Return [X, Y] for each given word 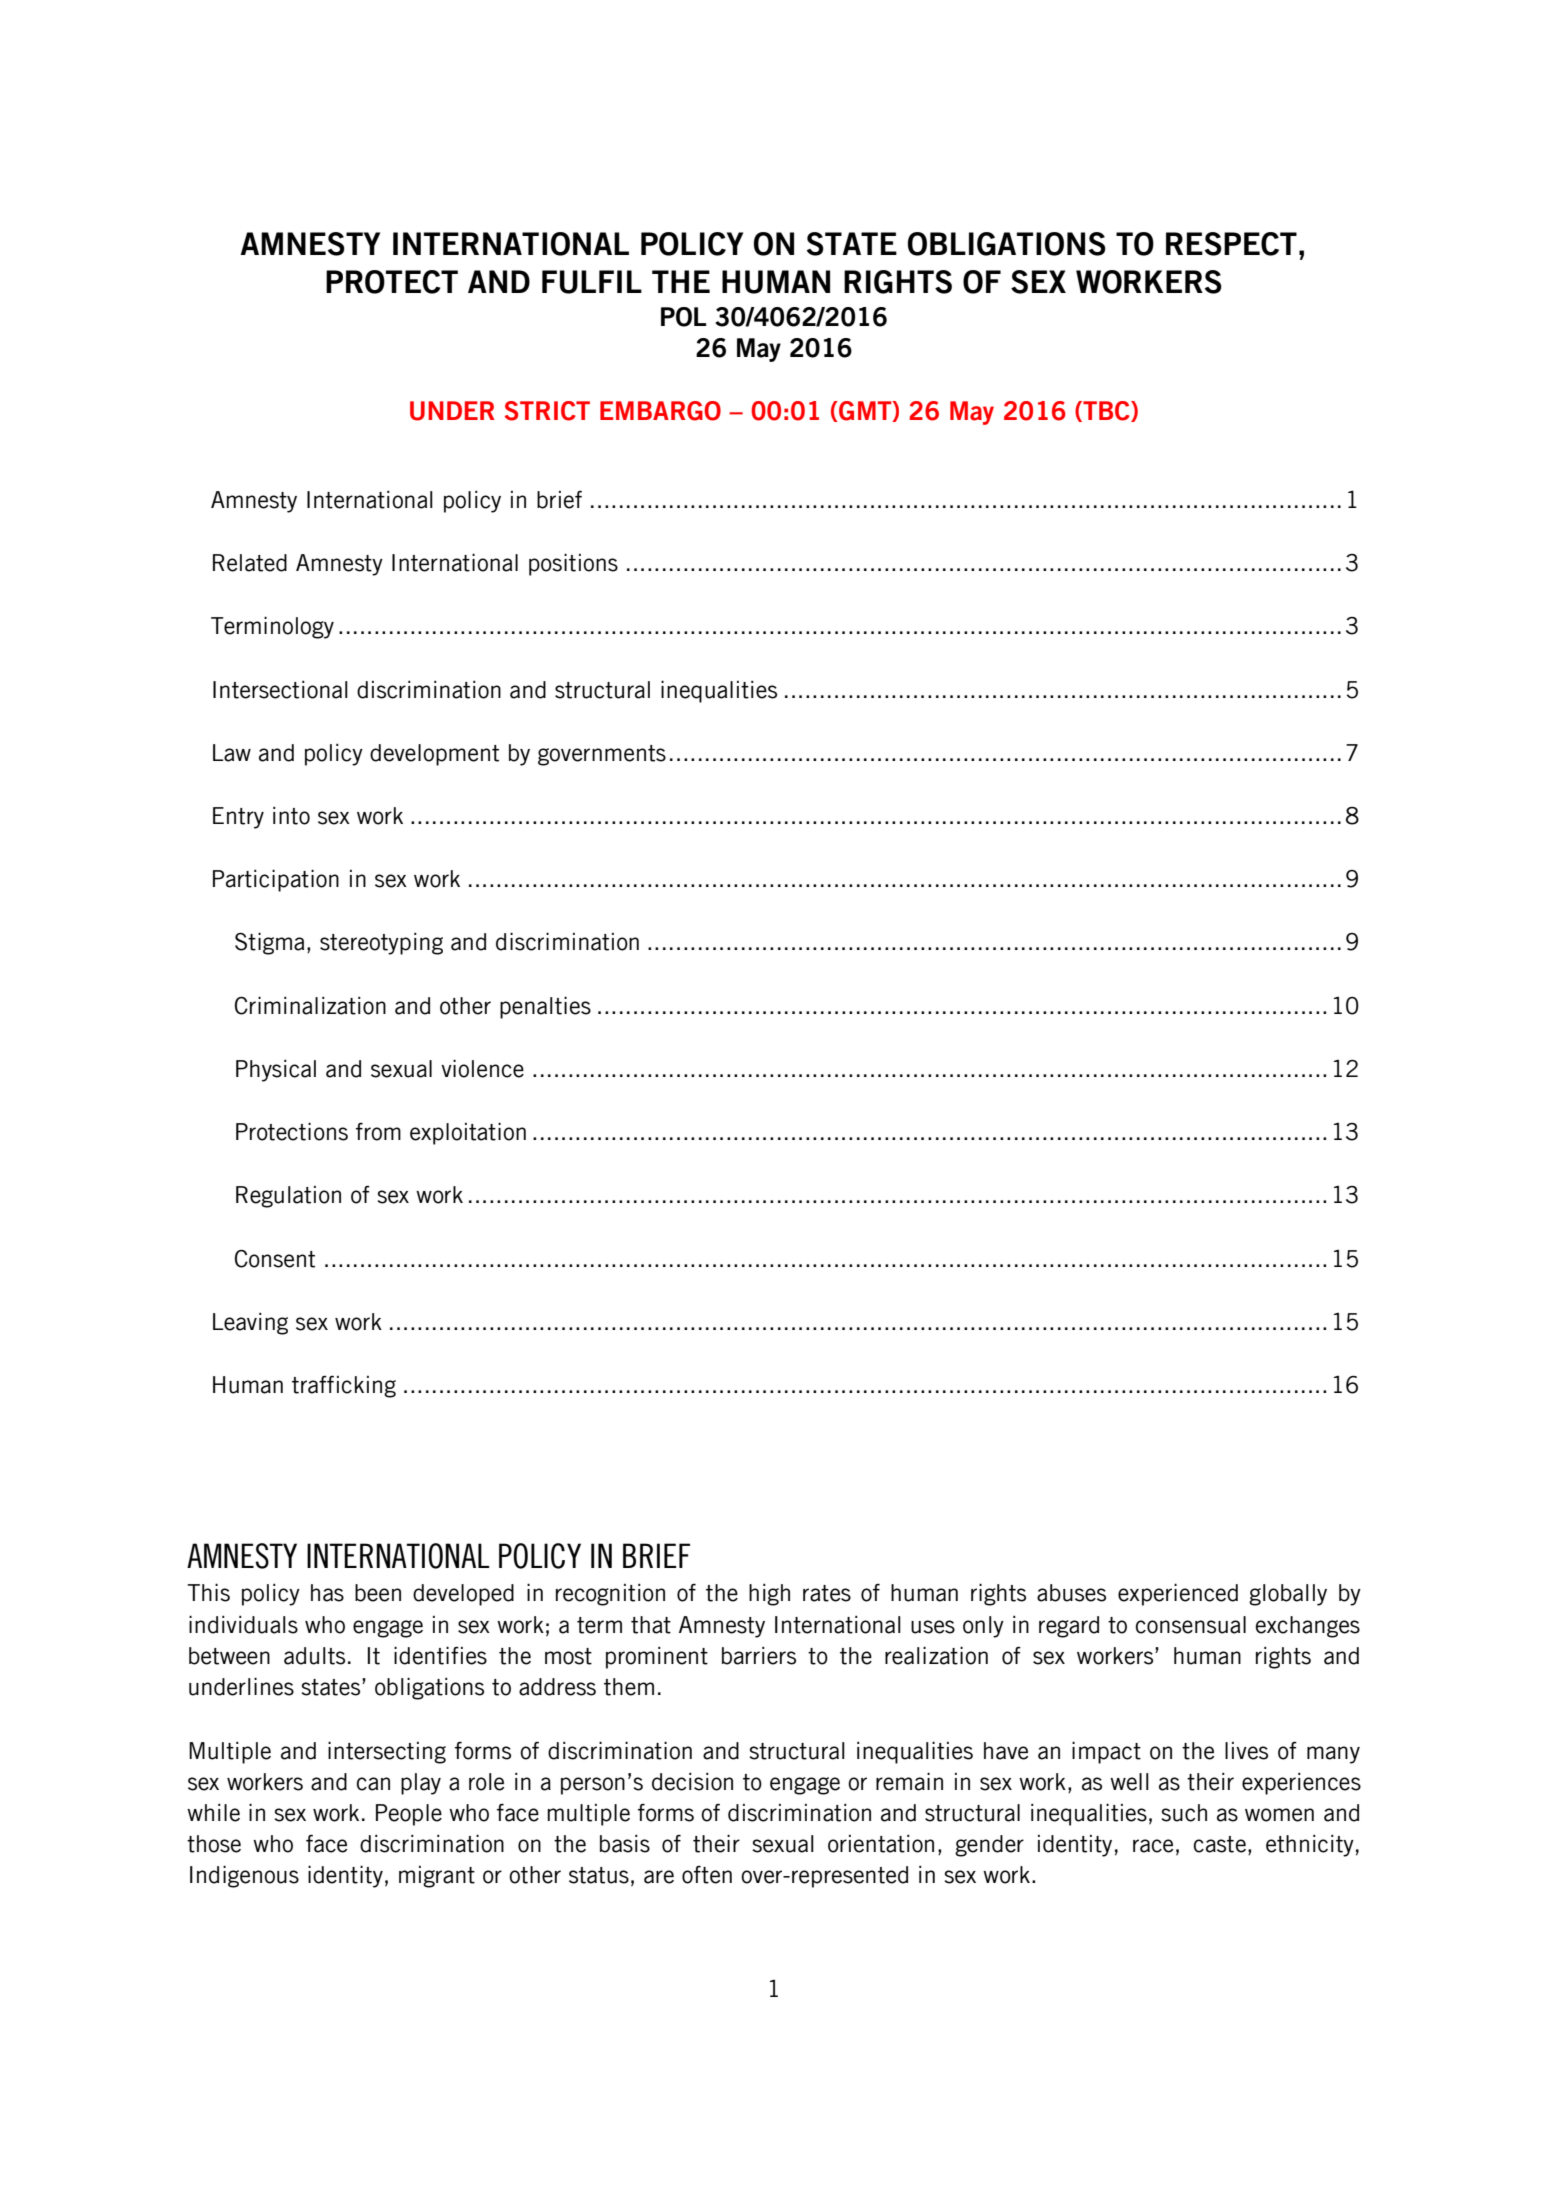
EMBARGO [660, 411]
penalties [545, 1007]
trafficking [344, 1386]
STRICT [547, 411]
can [373, 1784]
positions [573, 564]
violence [482, 1068]
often [707, 1875]
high [769, 1594]
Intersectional [280, 689]
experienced [1178, 1594]
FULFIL [592, 282]
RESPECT [1231, 244]
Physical [276, 1070]
